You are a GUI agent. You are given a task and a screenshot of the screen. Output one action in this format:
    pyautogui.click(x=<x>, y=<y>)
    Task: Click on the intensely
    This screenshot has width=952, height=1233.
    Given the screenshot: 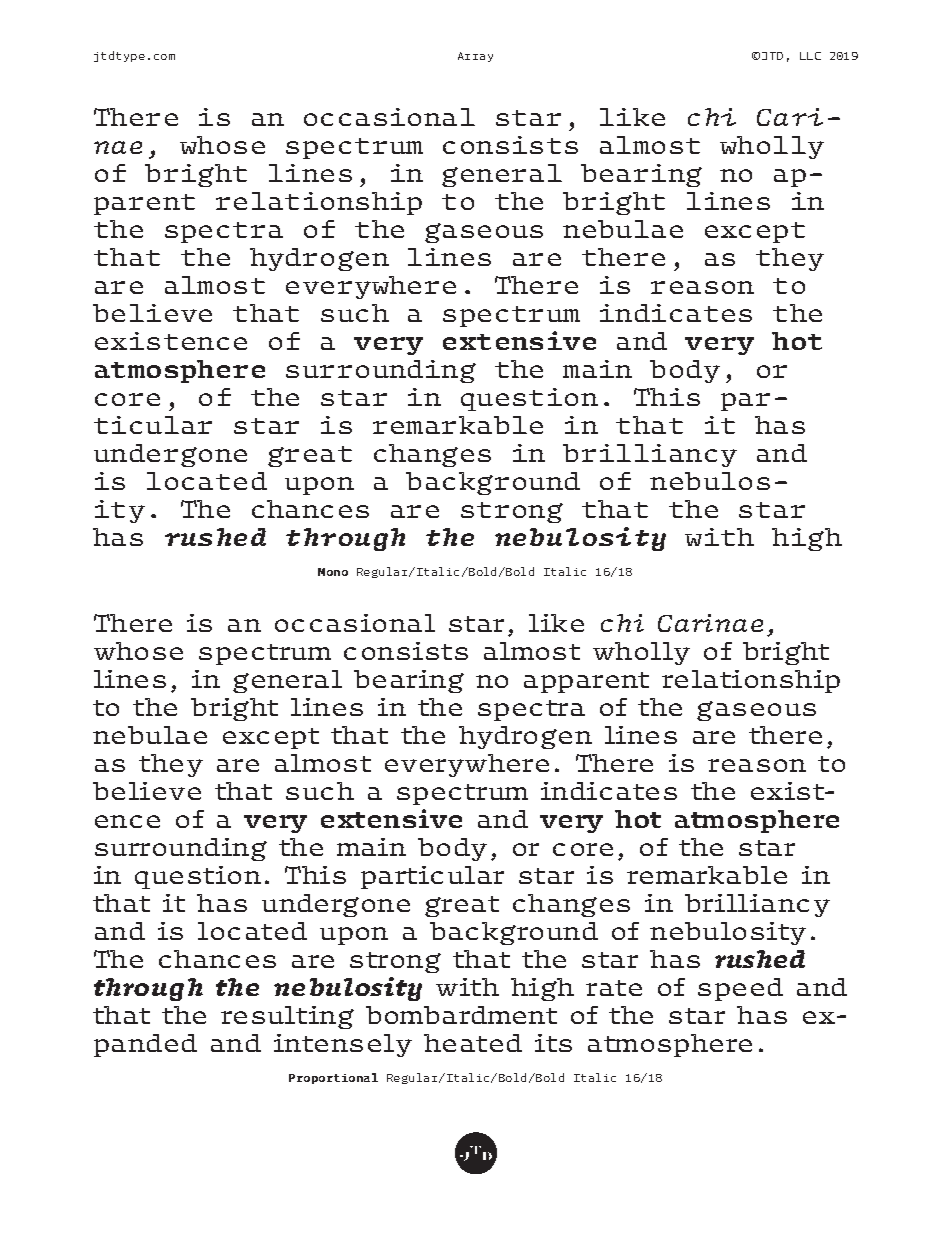 What is the action you would take?
    pyautogui.click(x=343, y=1045)
